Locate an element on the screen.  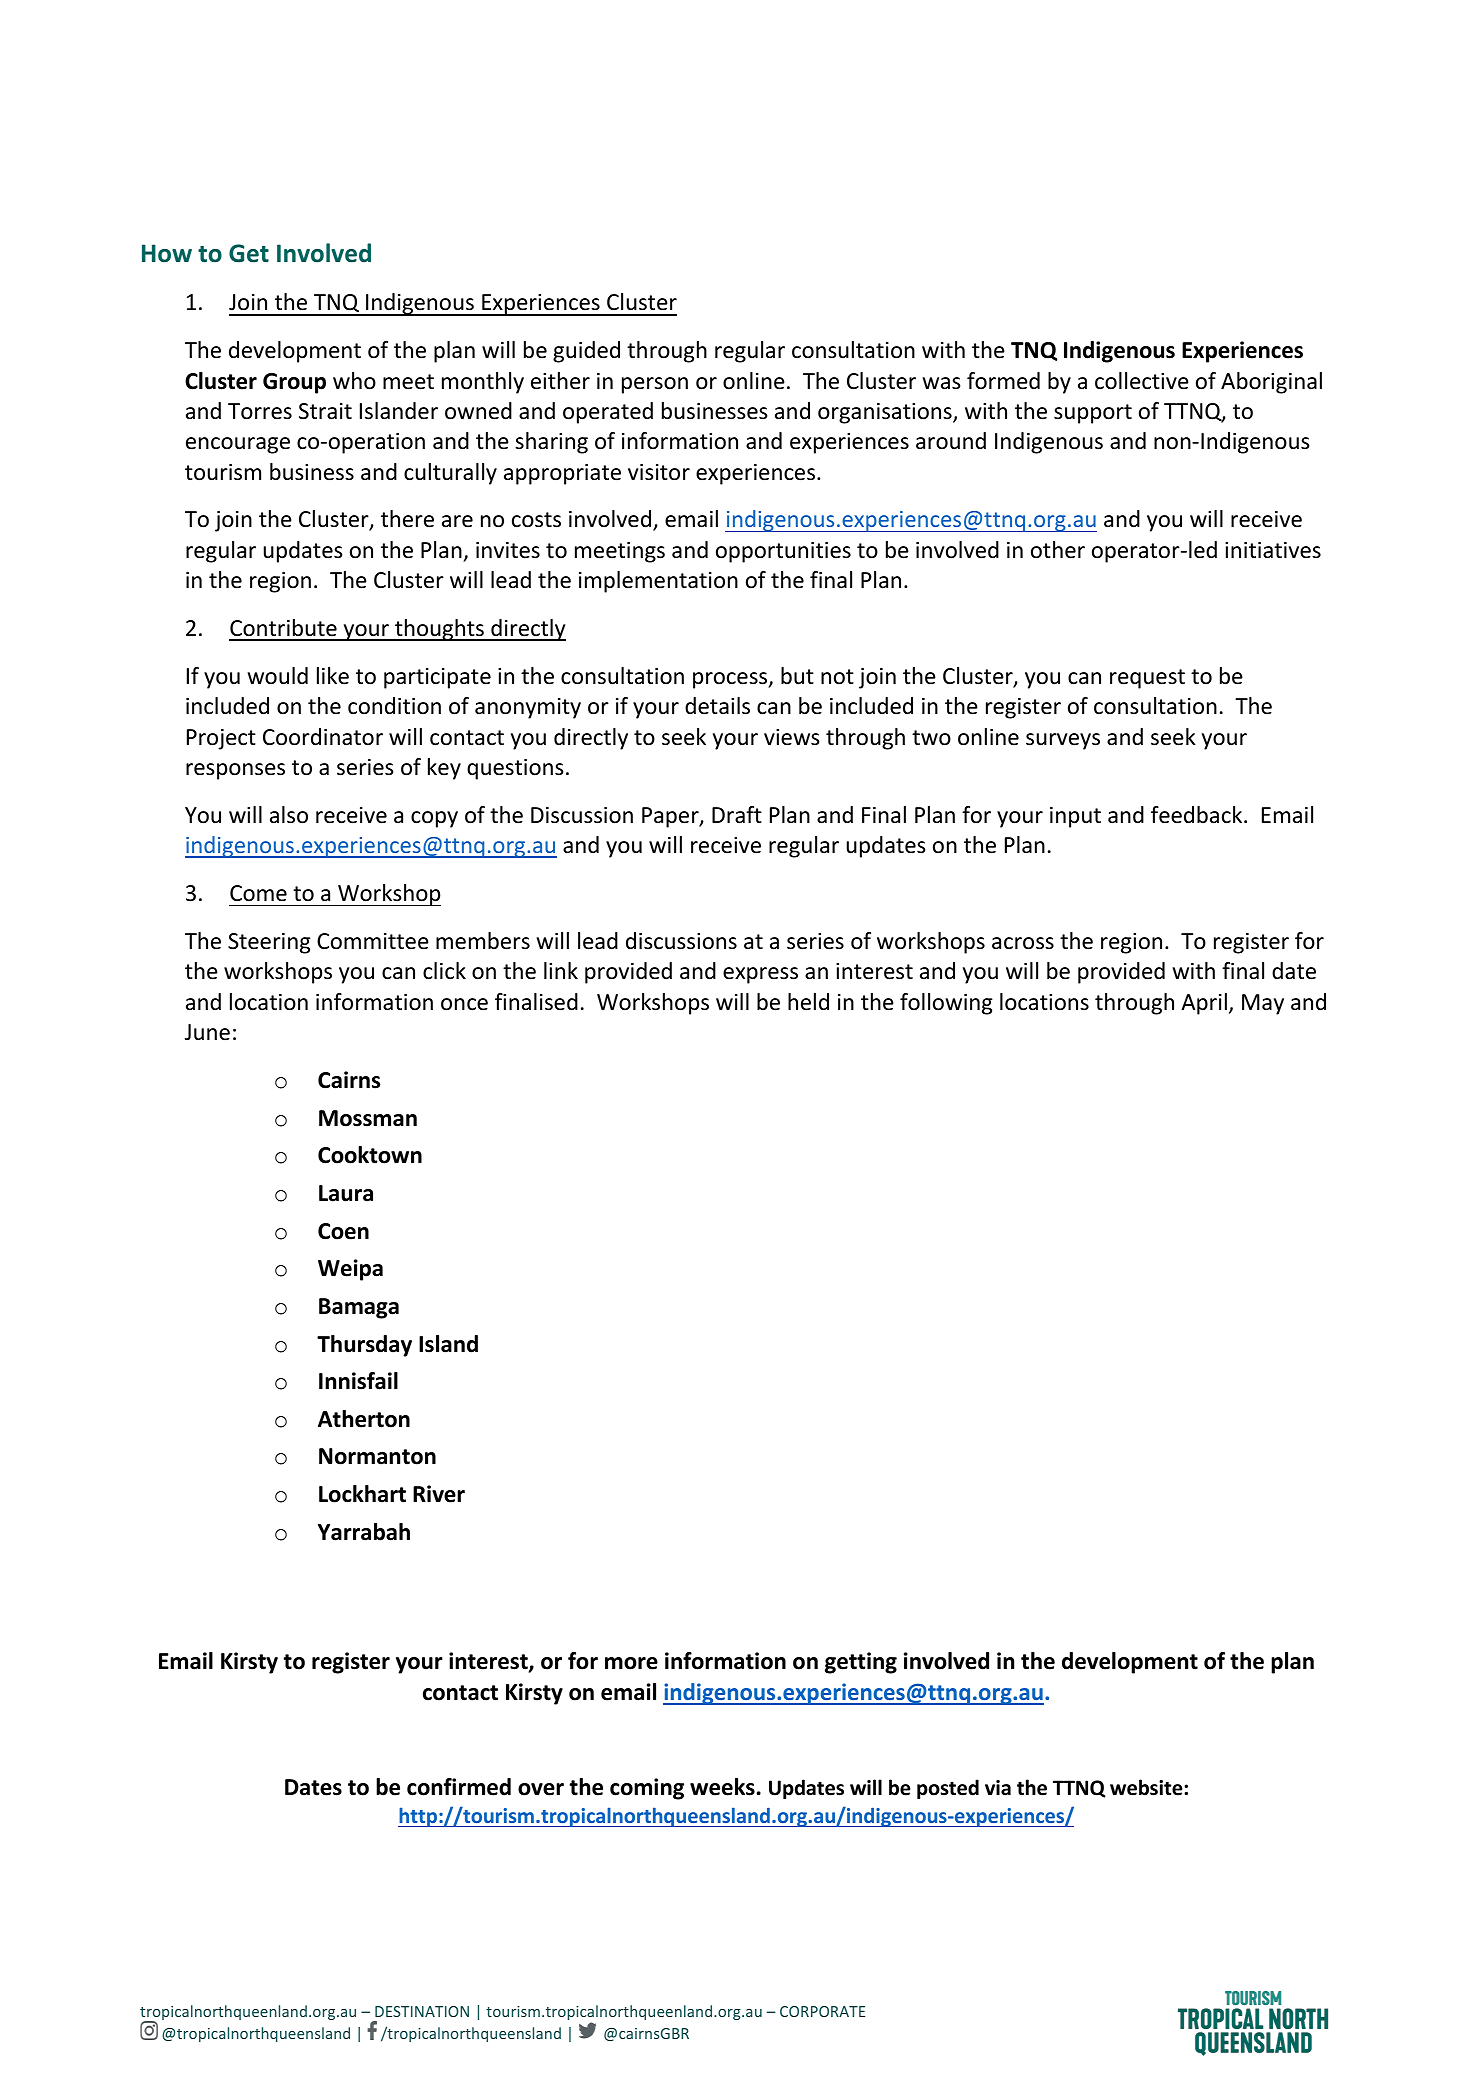
held is located at coordinates (808, 1002).
